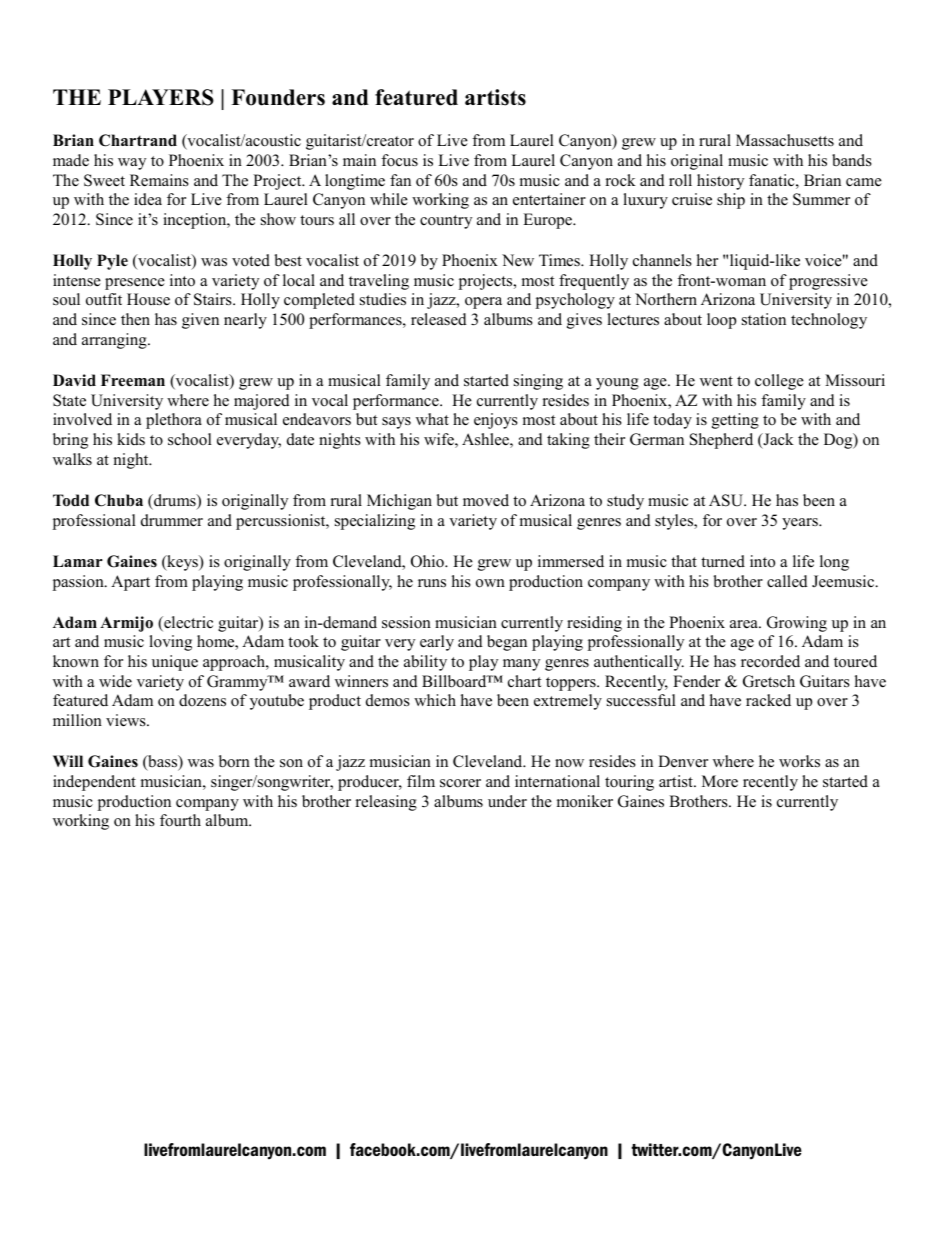  What do you see at coordinates (486, 500) in the screenshot?
I see `moved` at bounding box center [486, 500].
